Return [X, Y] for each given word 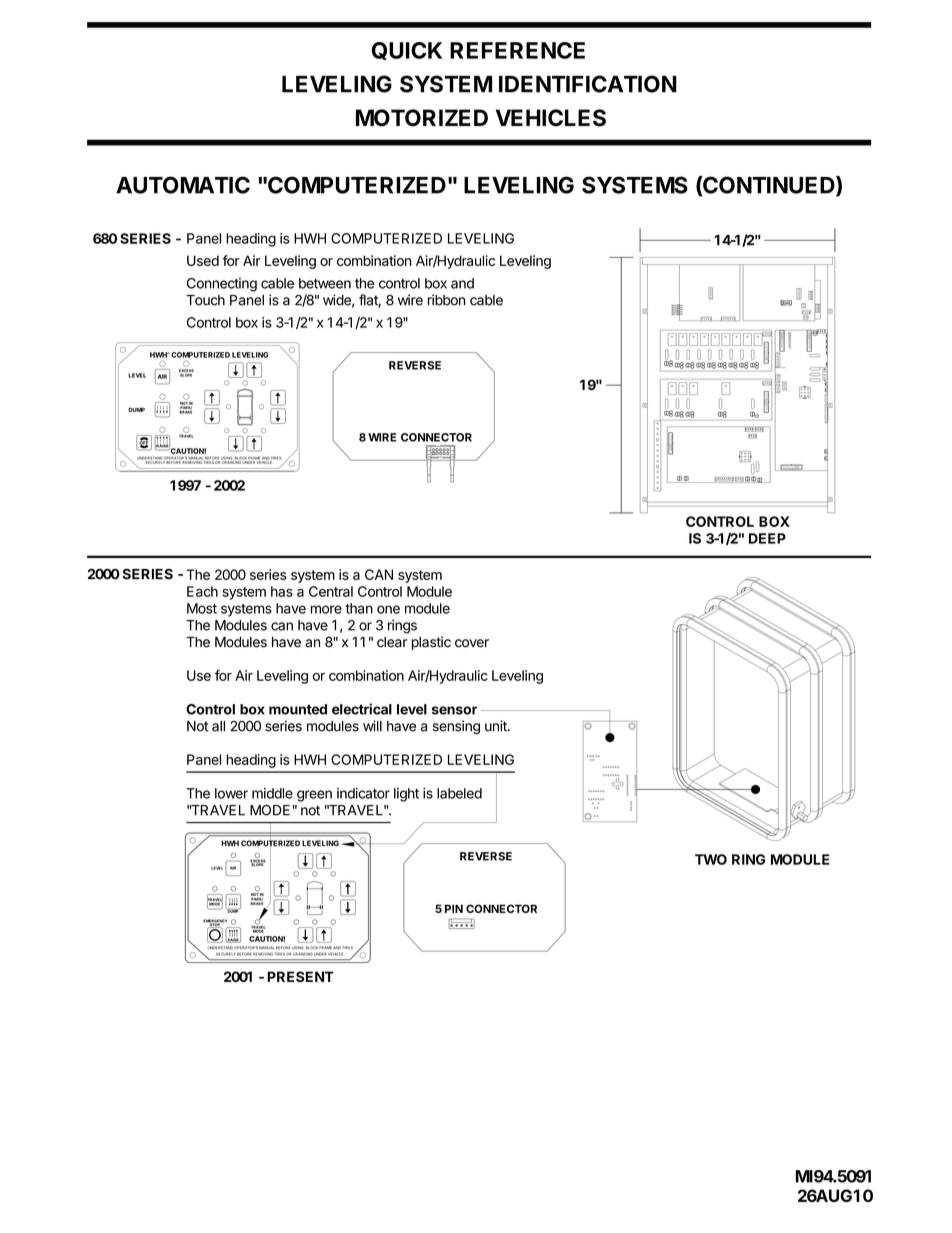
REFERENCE [517, 50]
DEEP [767, 538]
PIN [454, 908]
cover [472, 643]
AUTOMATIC [183, 185]
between [325, 283]
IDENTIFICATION [588, 84]
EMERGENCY [215, 922]
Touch [205, 300]
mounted [298, 709]
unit [497, 726]
